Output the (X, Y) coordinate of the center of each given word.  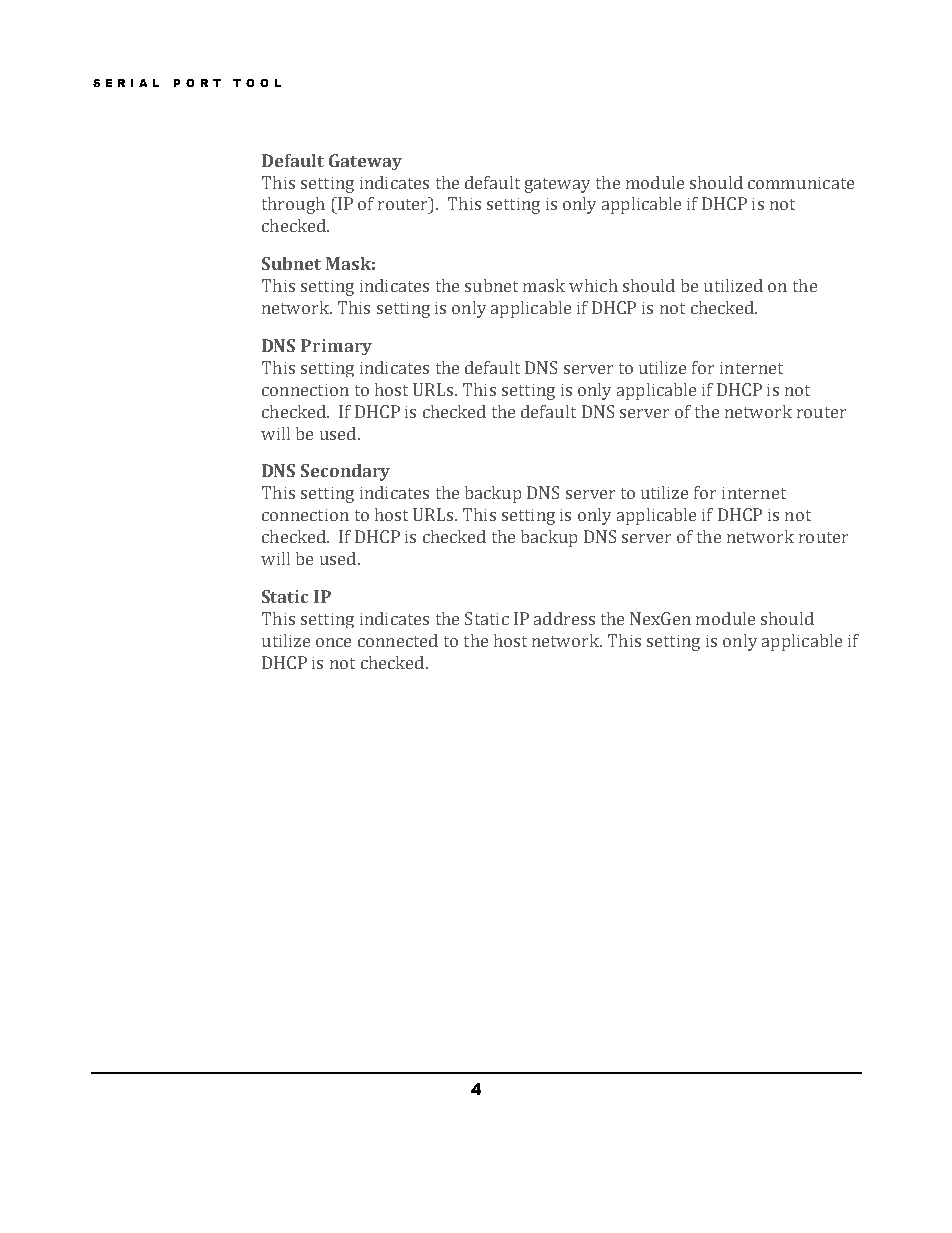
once (333, 642)
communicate (801, 183)
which (593, 285)
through (293, 205)
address (564, 618)
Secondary (345, 472)
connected (398, 640)
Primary (336, 347)
